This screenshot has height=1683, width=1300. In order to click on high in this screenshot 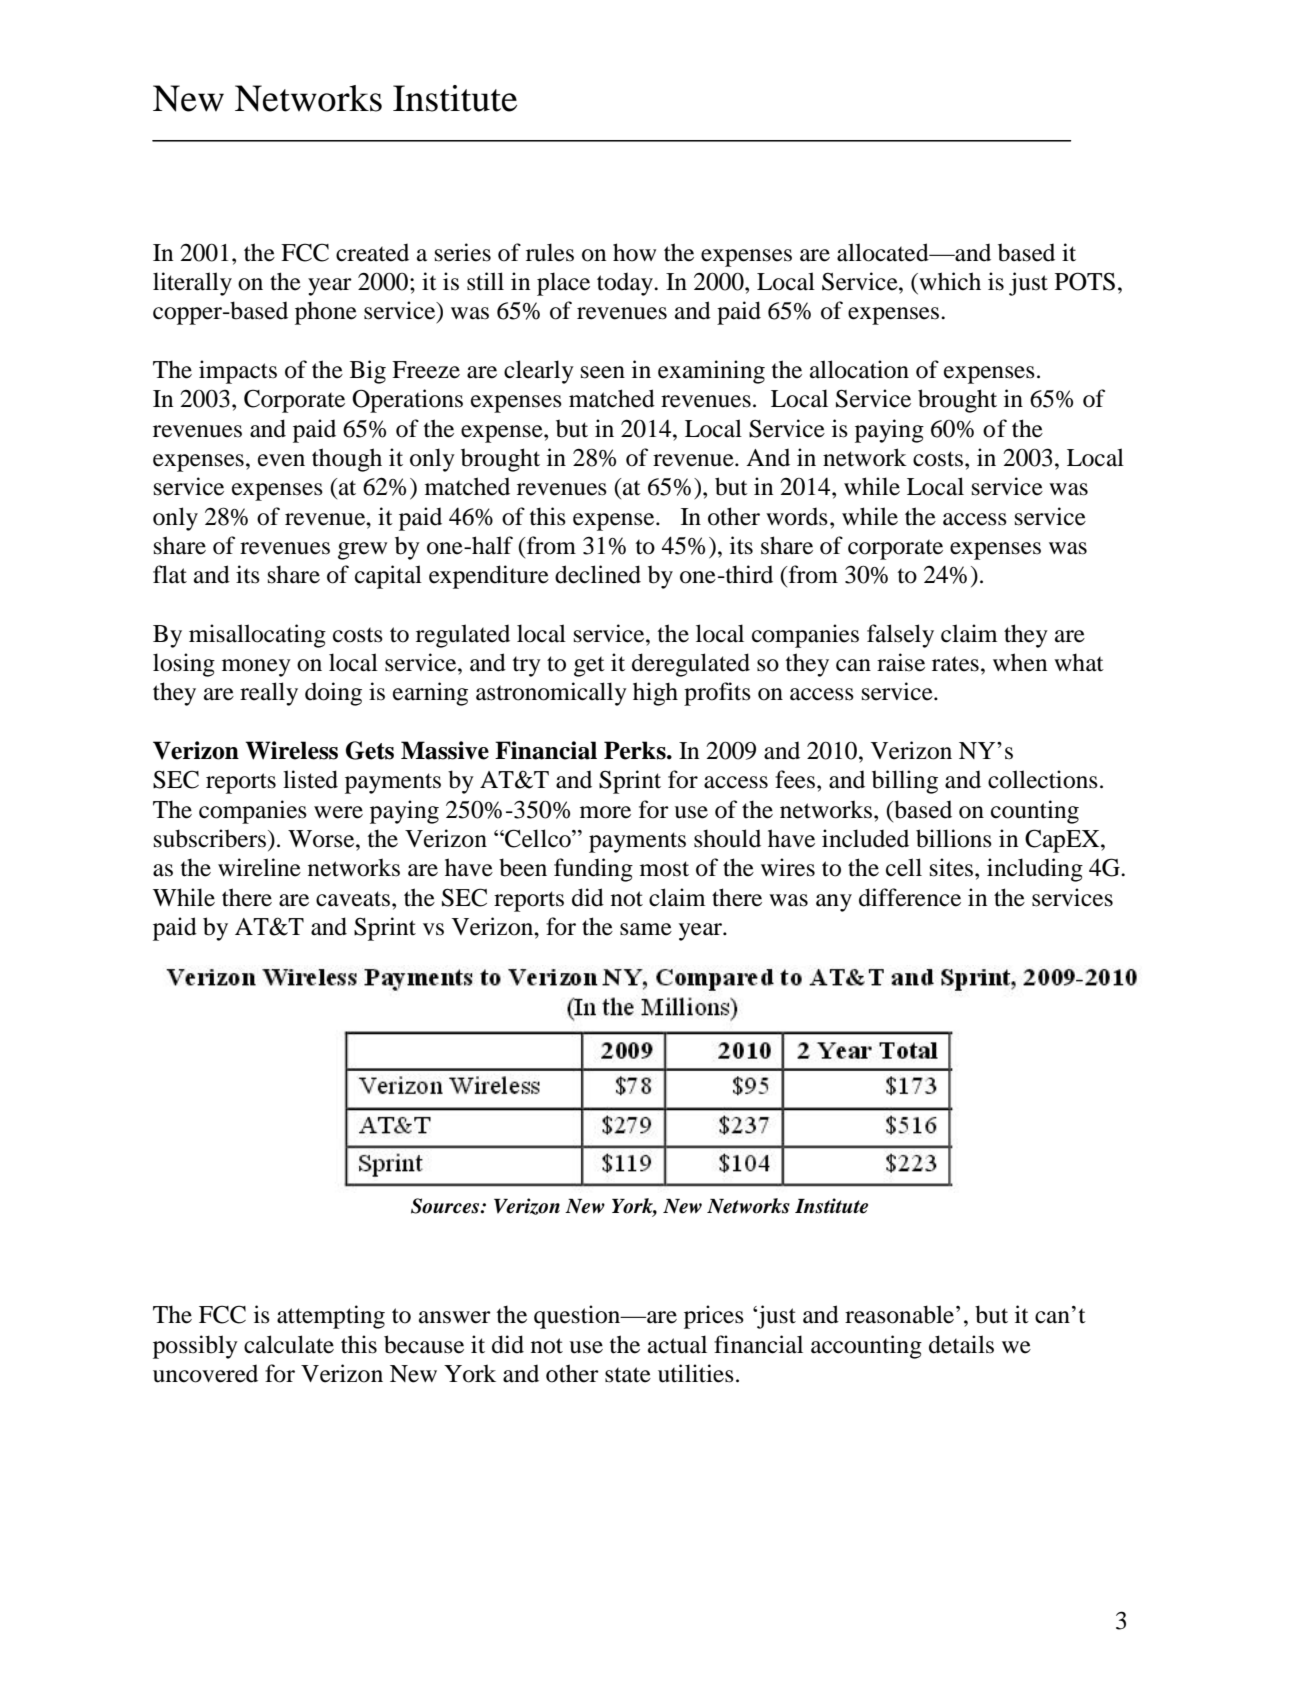, I will do `click(655, 694)`.
